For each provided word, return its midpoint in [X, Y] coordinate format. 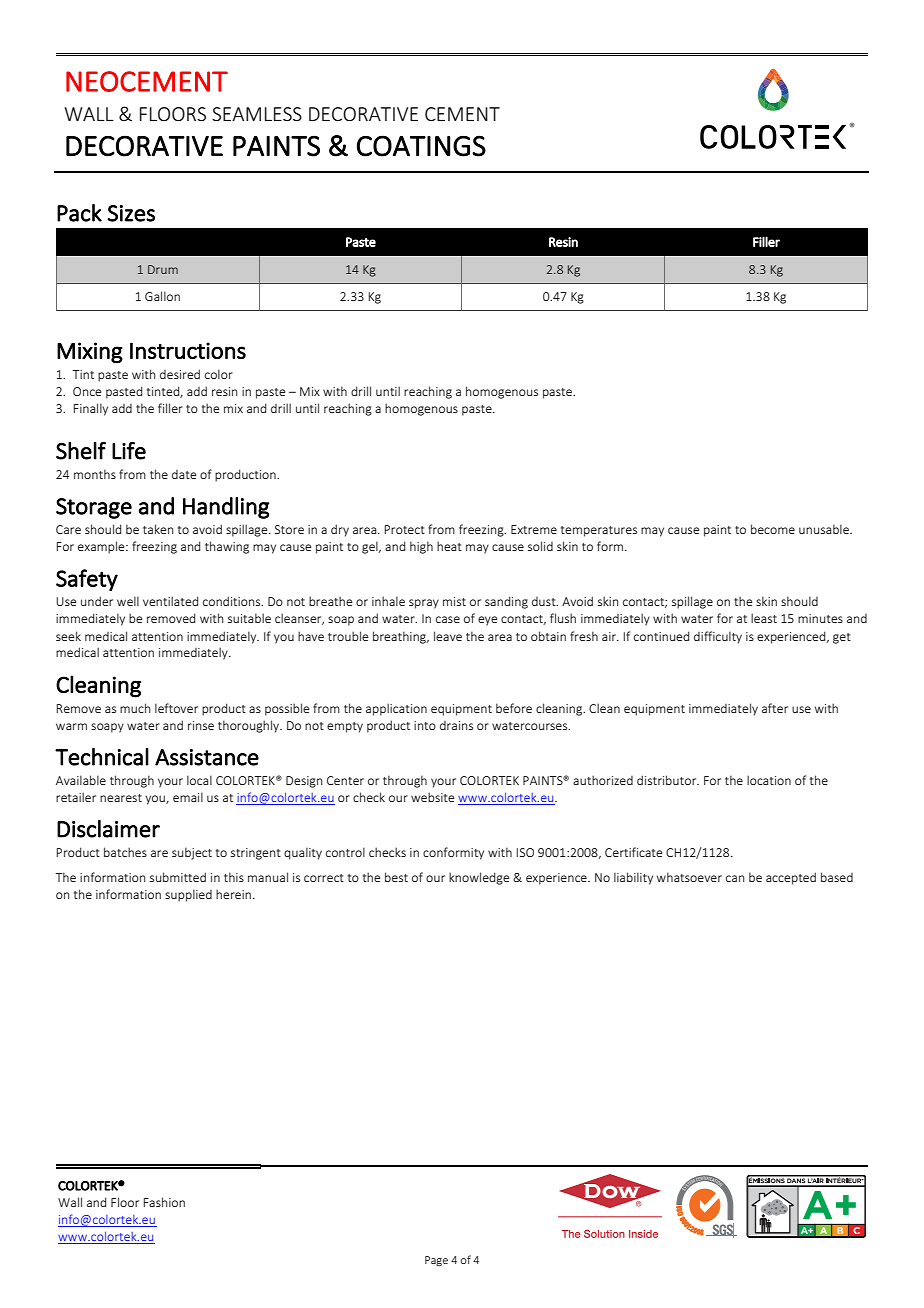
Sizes [131, 213]
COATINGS [421, 146]
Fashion [164, 1202]
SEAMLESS [257, 114]
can [735, 878]
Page [436, 1261]
